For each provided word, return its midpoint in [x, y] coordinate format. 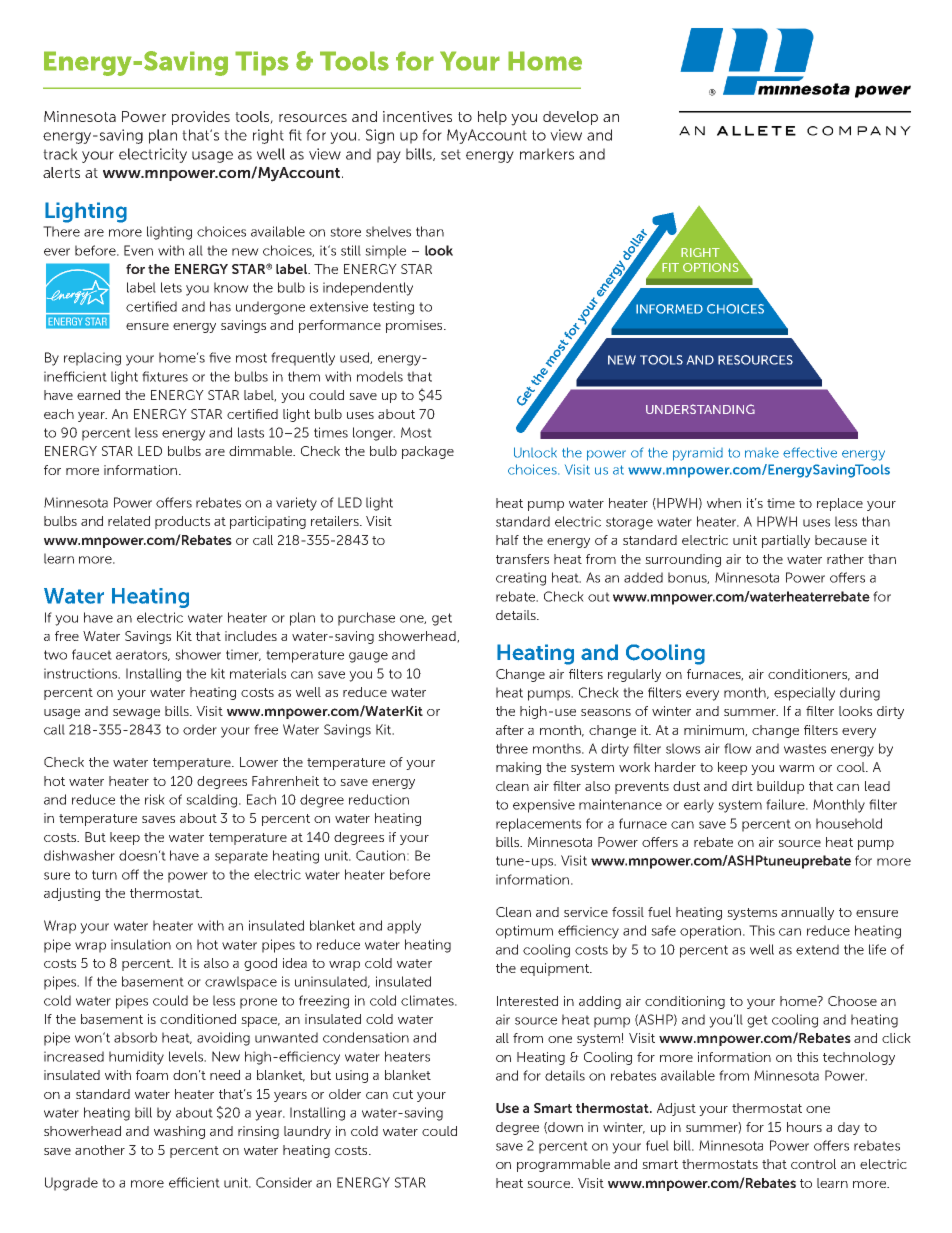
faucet [92, 654]
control [813, 1164]
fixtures [165, 376]
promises [415, 326]
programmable [563, 1165]
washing [179, 1132]
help [492, 118]
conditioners [809, 675]
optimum [524, 932]
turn [104, 875]
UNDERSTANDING [700, 409]
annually [807, 913]
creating [521, 579]
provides [201, 118]
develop [570, 118]
